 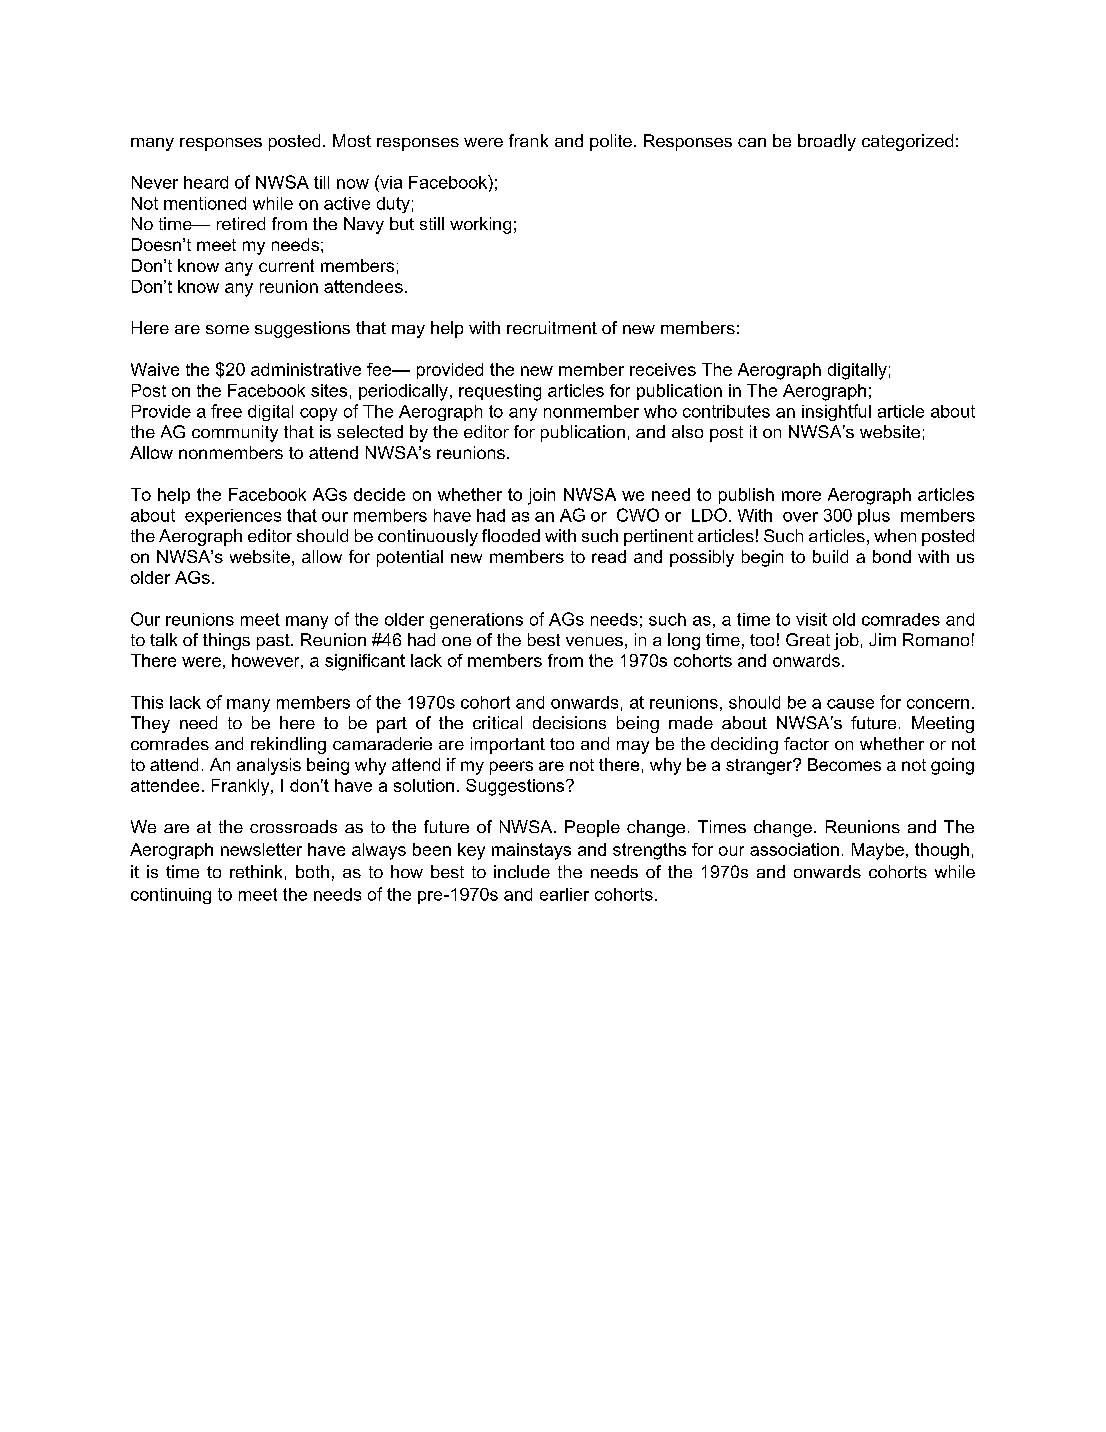 What do you see at coordinates (522, 871) in the image?
I see `include` at bounding box center [522, 871].
